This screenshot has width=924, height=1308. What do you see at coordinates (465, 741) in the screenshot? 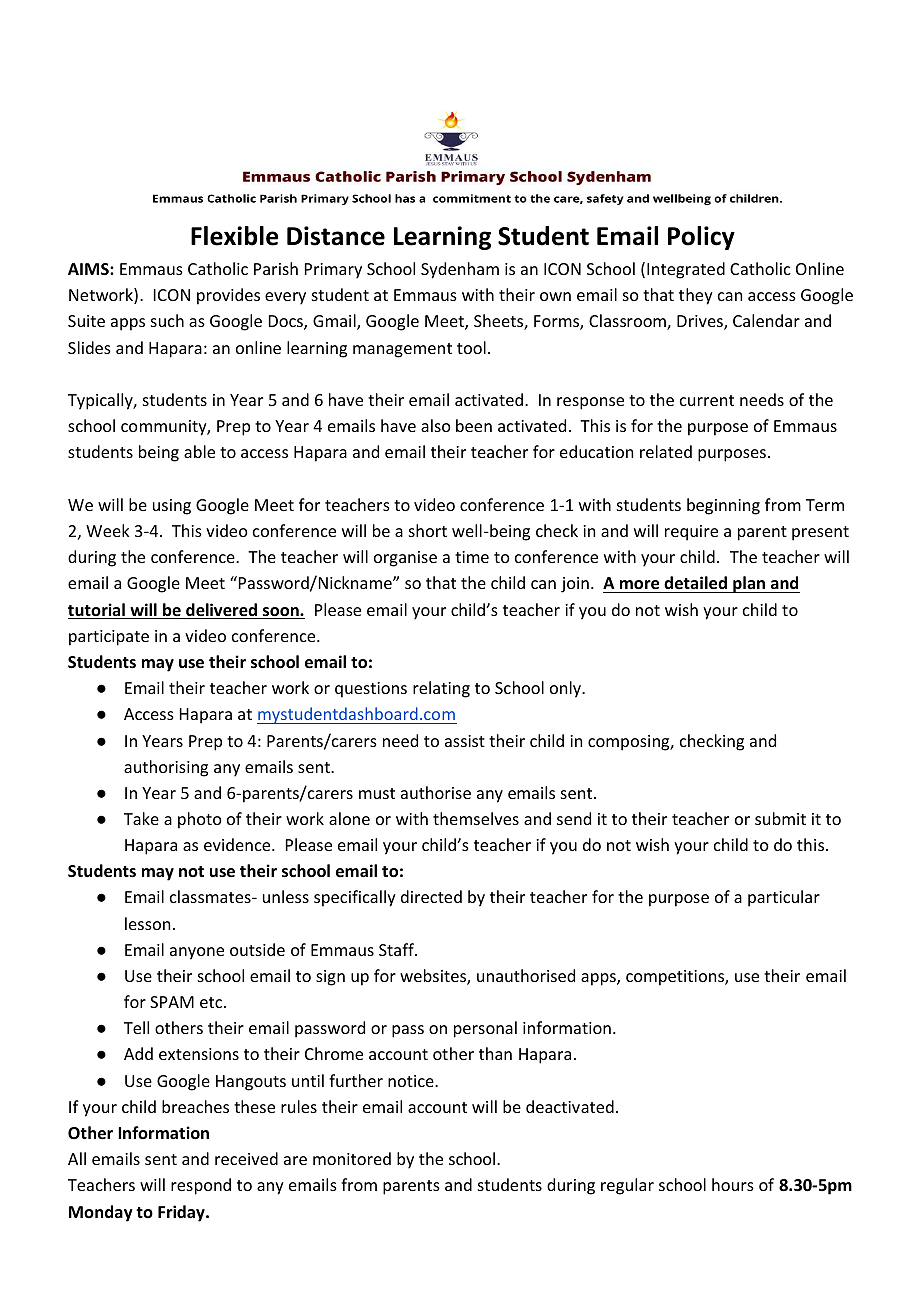
I see `assist` at bounding box center [465, 741].
